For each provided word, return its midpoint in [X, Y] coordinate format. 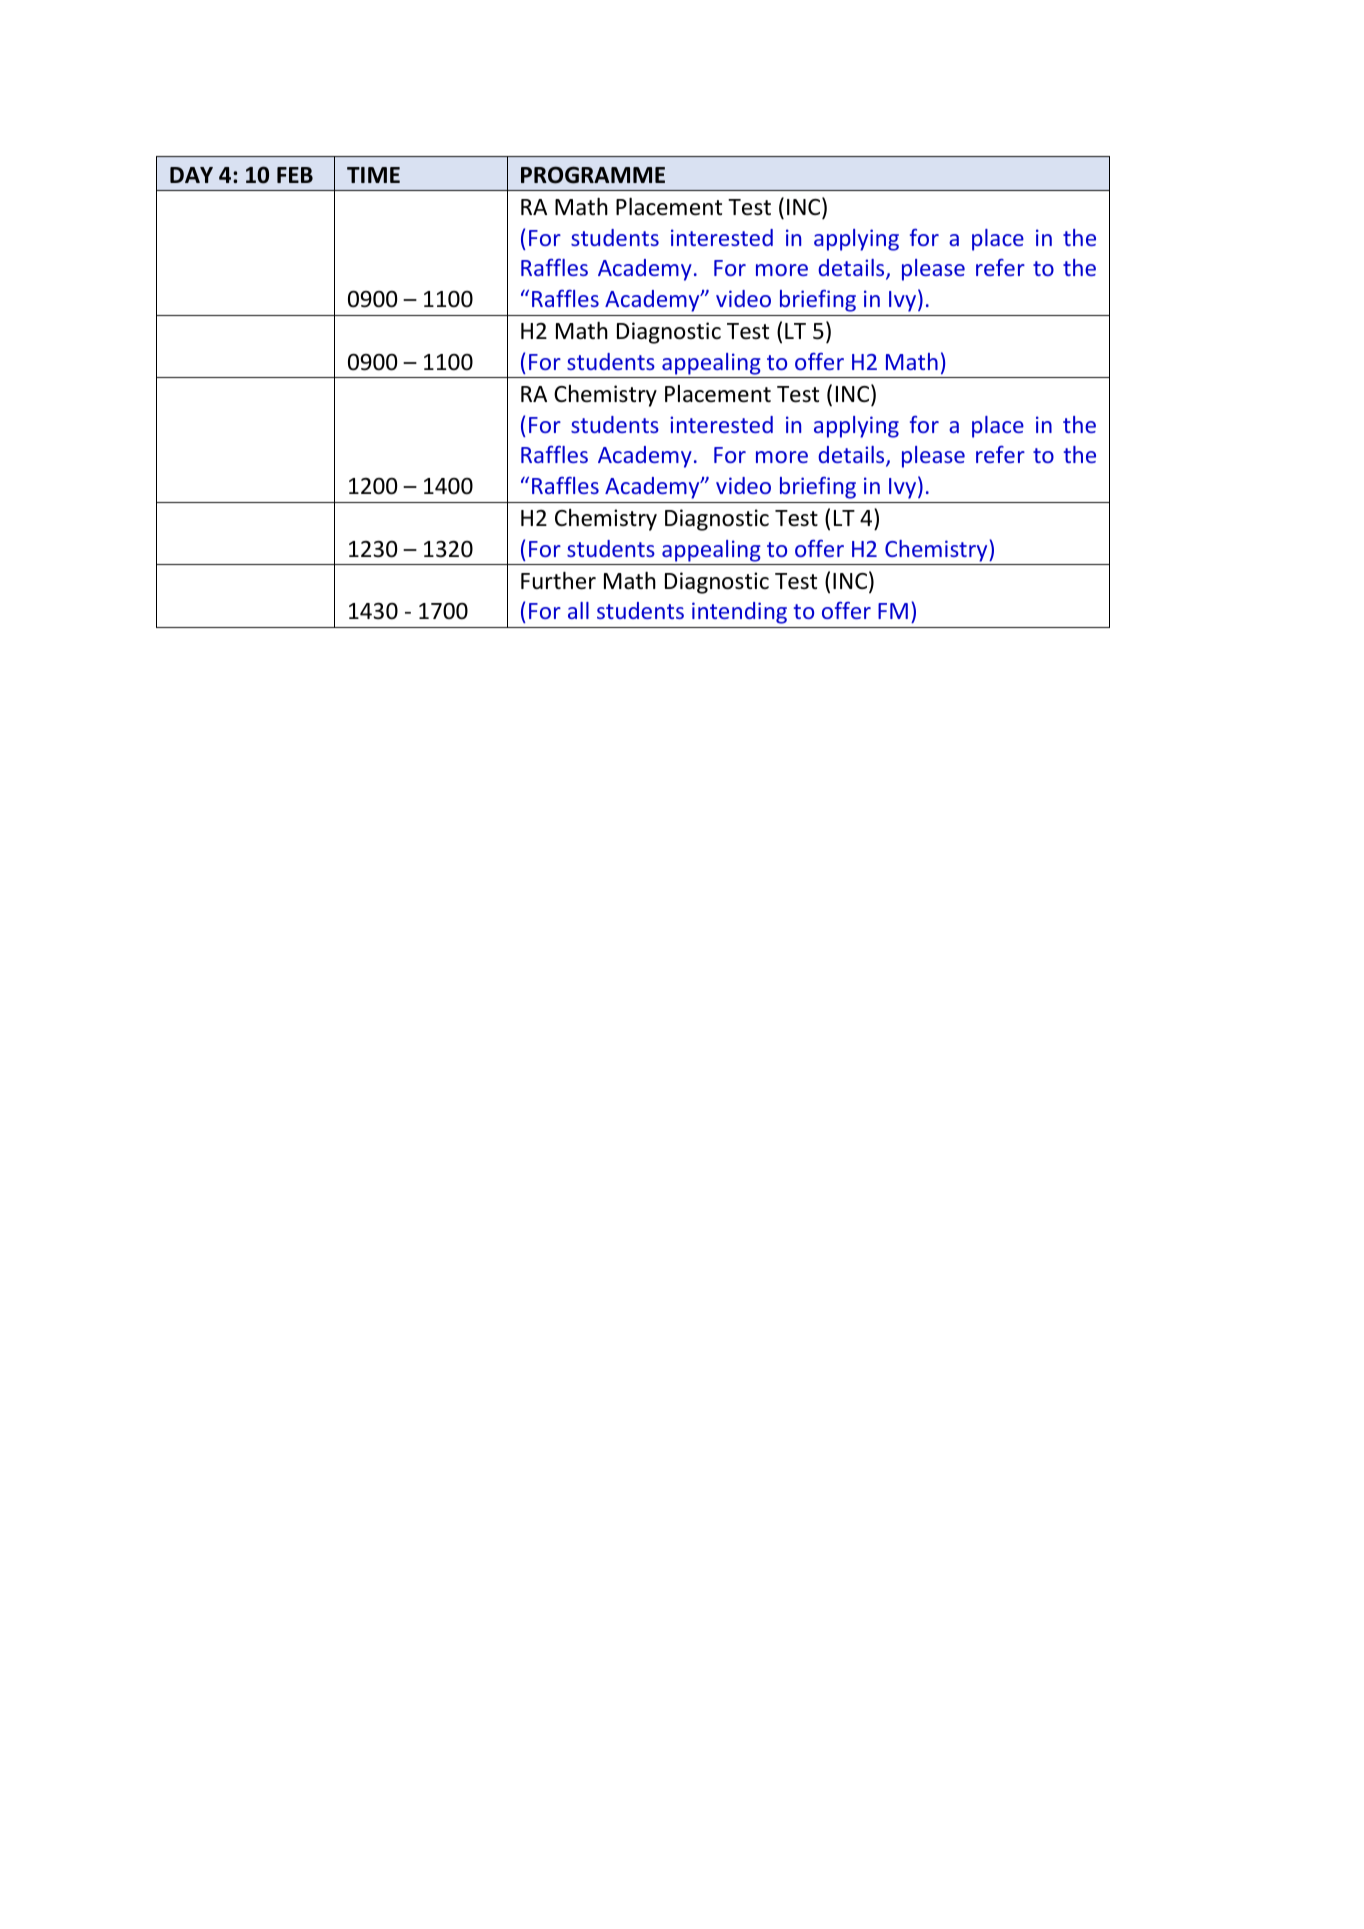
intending [739, 613]
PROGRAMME [593, 175]
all [578, 610]
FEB [295, 175]
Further [558, 581]
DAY [191, 175]
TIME [373, 175]
